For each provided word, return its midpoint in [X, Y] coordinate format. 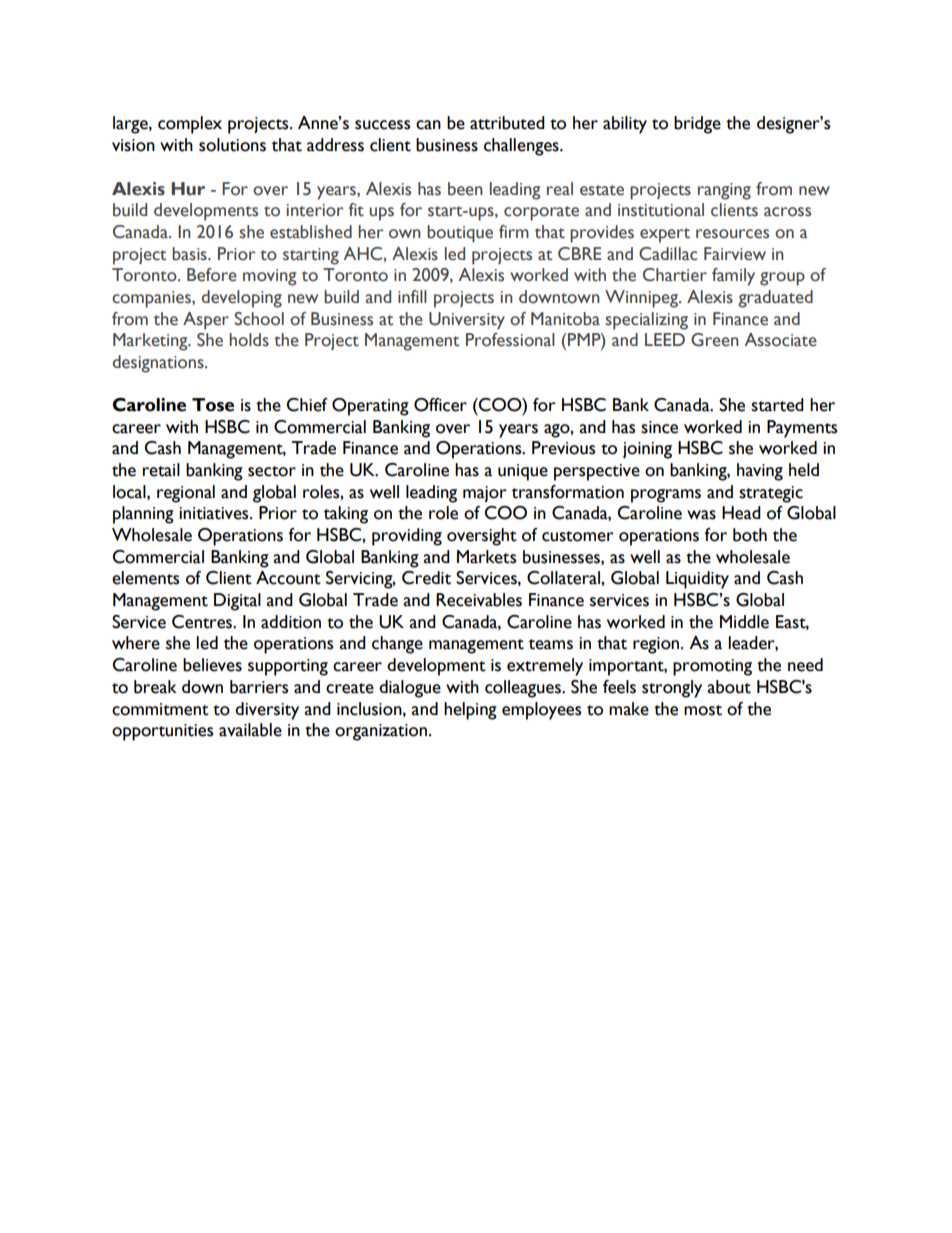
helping [470, 711]
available [250, 730]
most [703, 710]
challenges [522, 147]
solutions [232, 145]
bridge [697, 125]
